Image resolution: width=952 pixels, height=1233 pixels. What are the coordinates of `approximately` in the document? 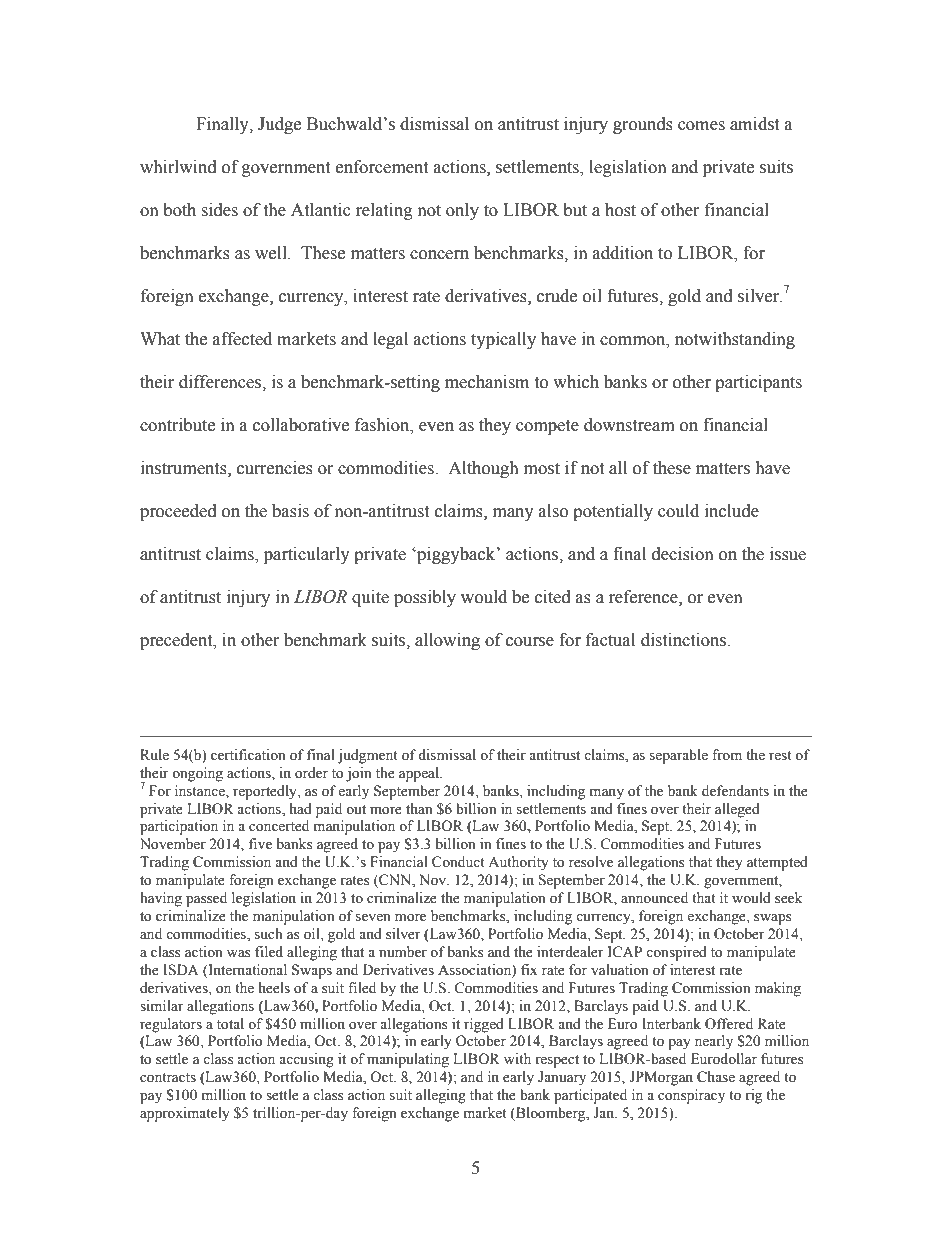 It's located at (185, 1114).
